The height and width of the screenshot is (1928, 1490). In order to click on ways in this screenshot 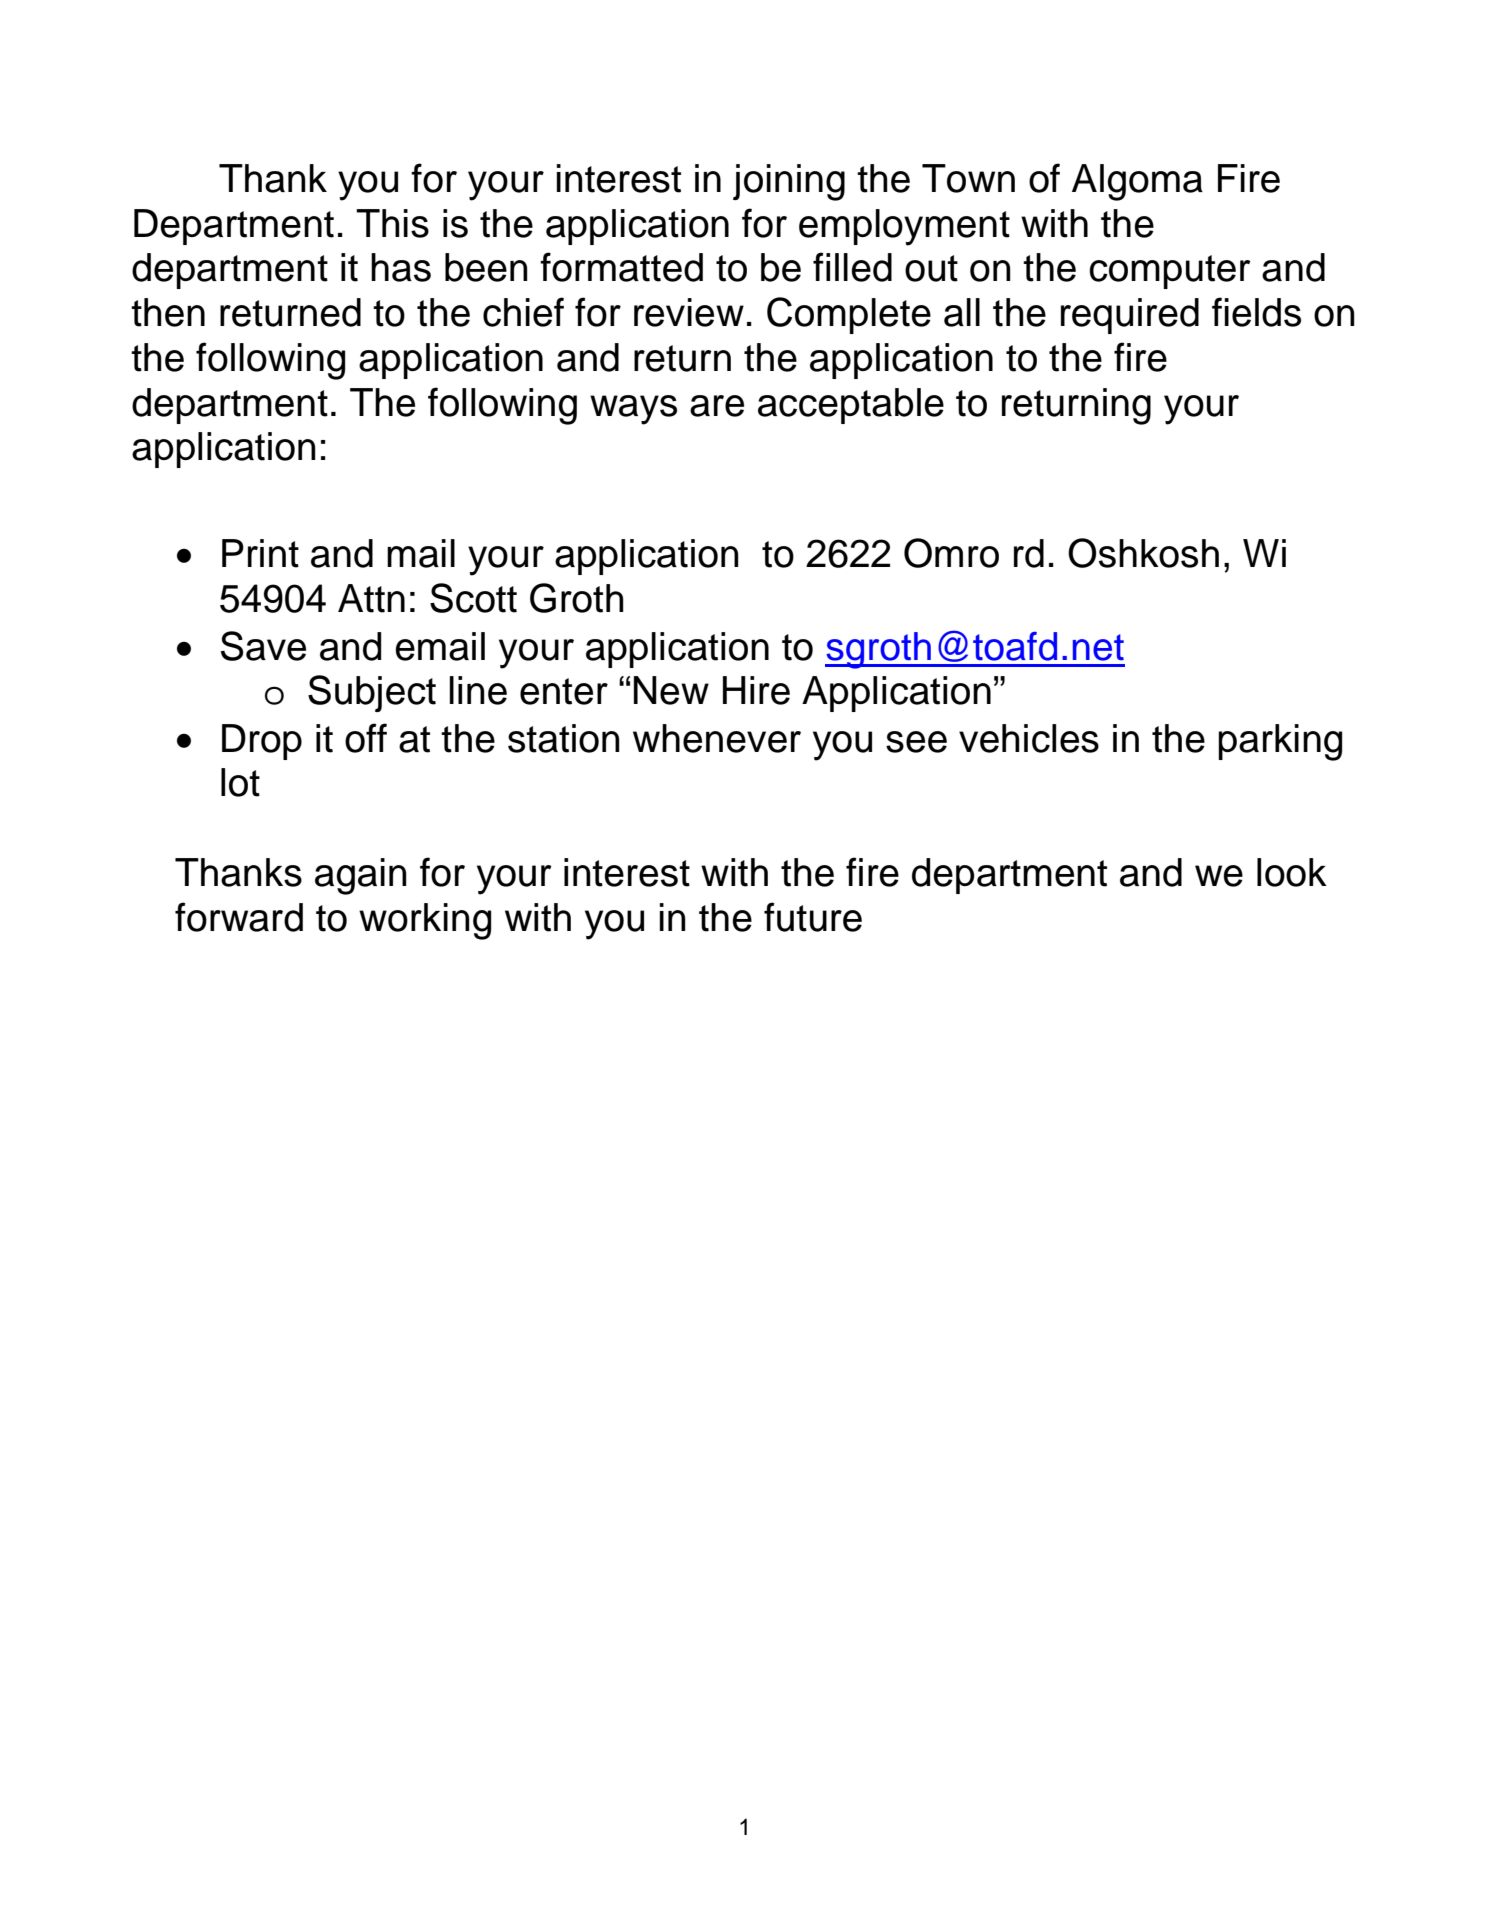, I will do `click(633, 410)`.
